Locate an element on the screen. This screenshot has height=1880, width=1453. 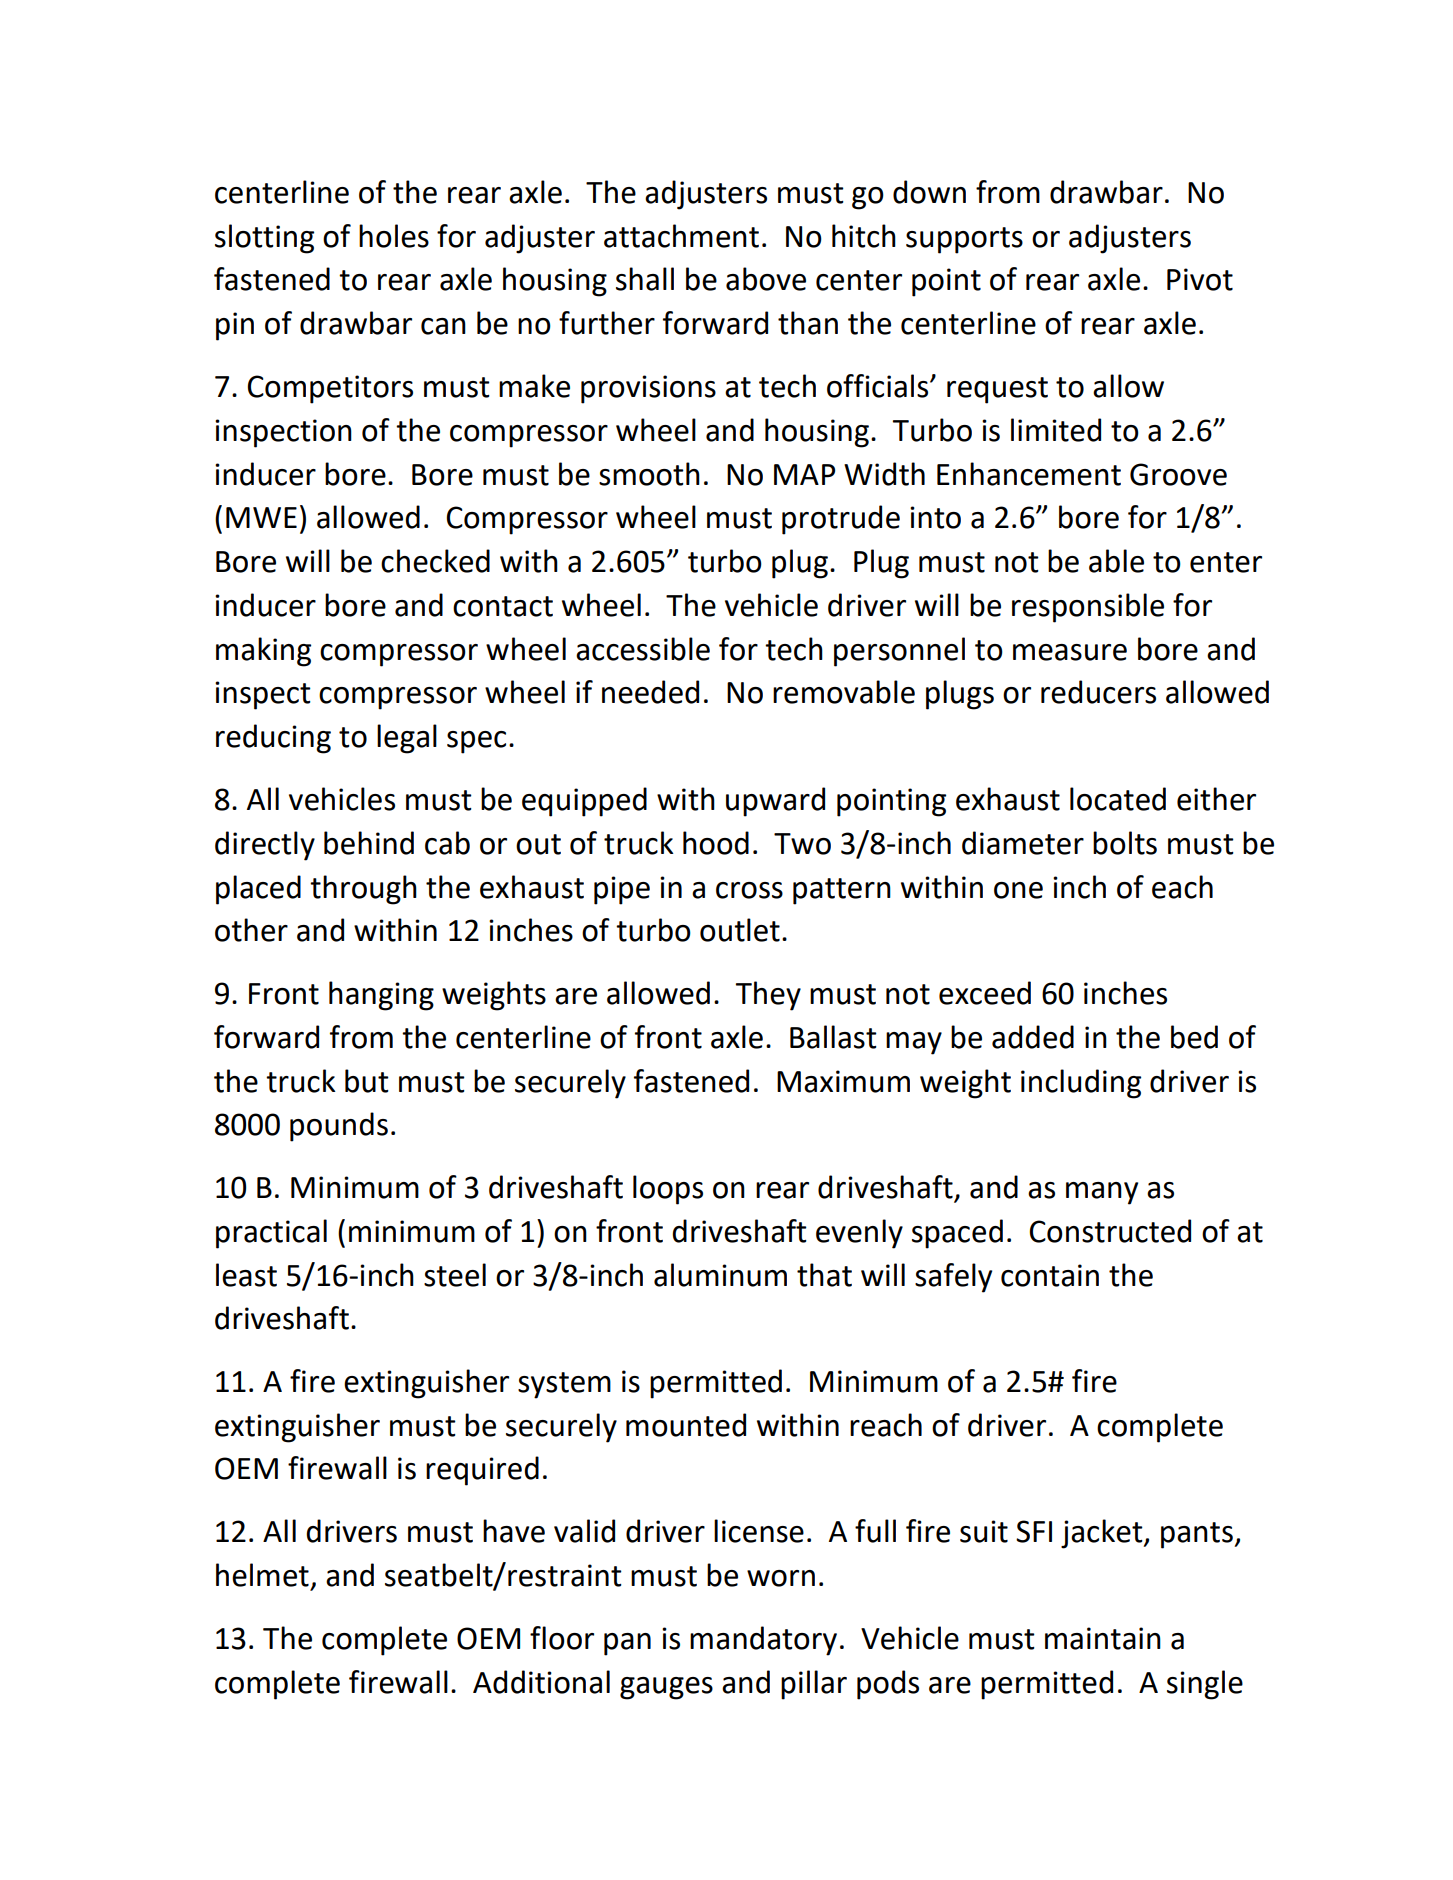
Pivot is located at coordinates (1200, 279).
